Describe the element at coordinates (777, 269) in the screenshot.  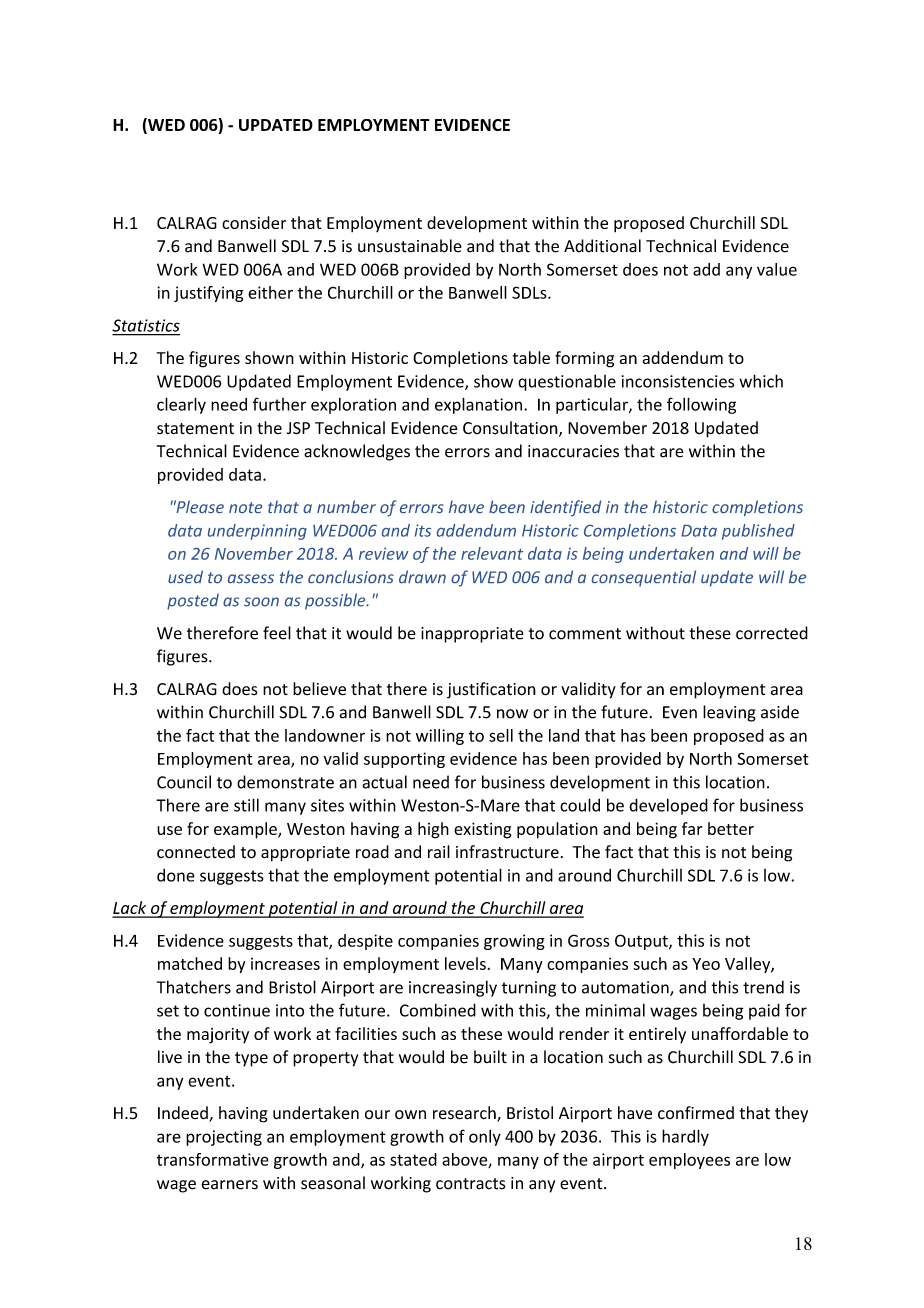
I see `value` at that location.
